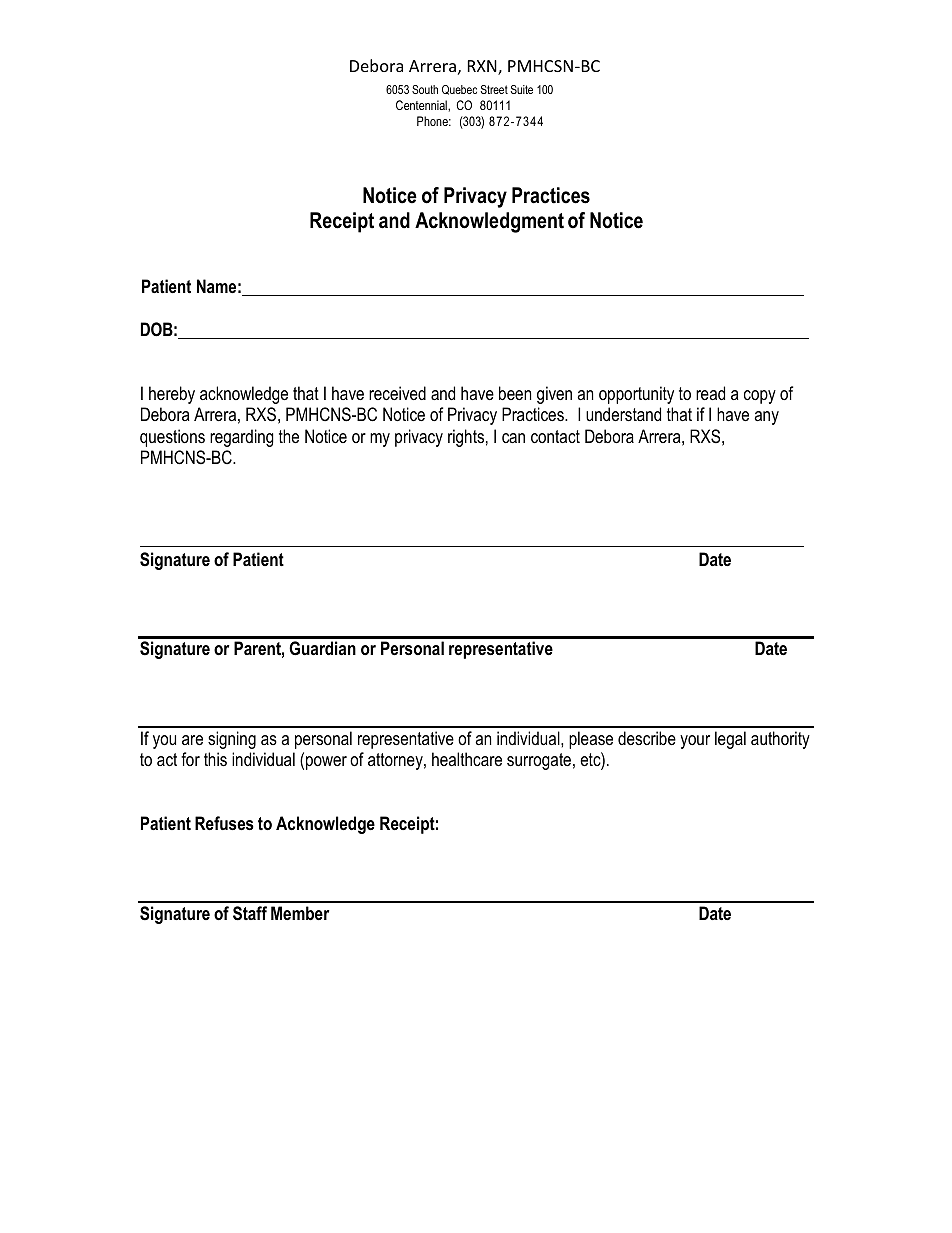 The width and height of the document is (952, 1233). What do you see at coordinates (730, 740) in the document?
I see `legal` at bounding box center [730, 740].
